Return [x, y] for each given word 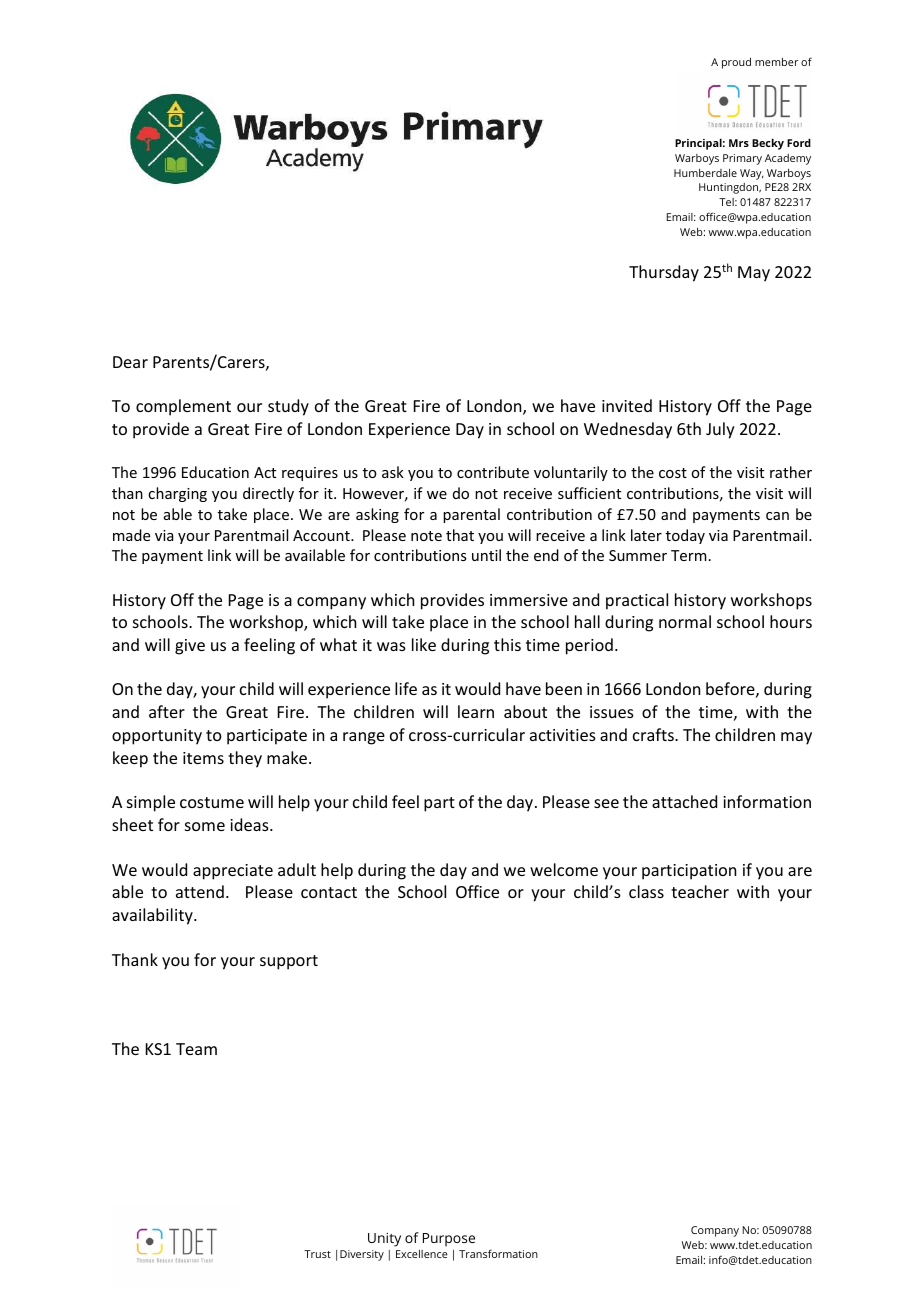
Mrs [739, 143]
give [190, 647]
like [424, 644]
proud [736, 63]
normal [685, 621]
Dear [130, 362]
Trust [317, 1254]
